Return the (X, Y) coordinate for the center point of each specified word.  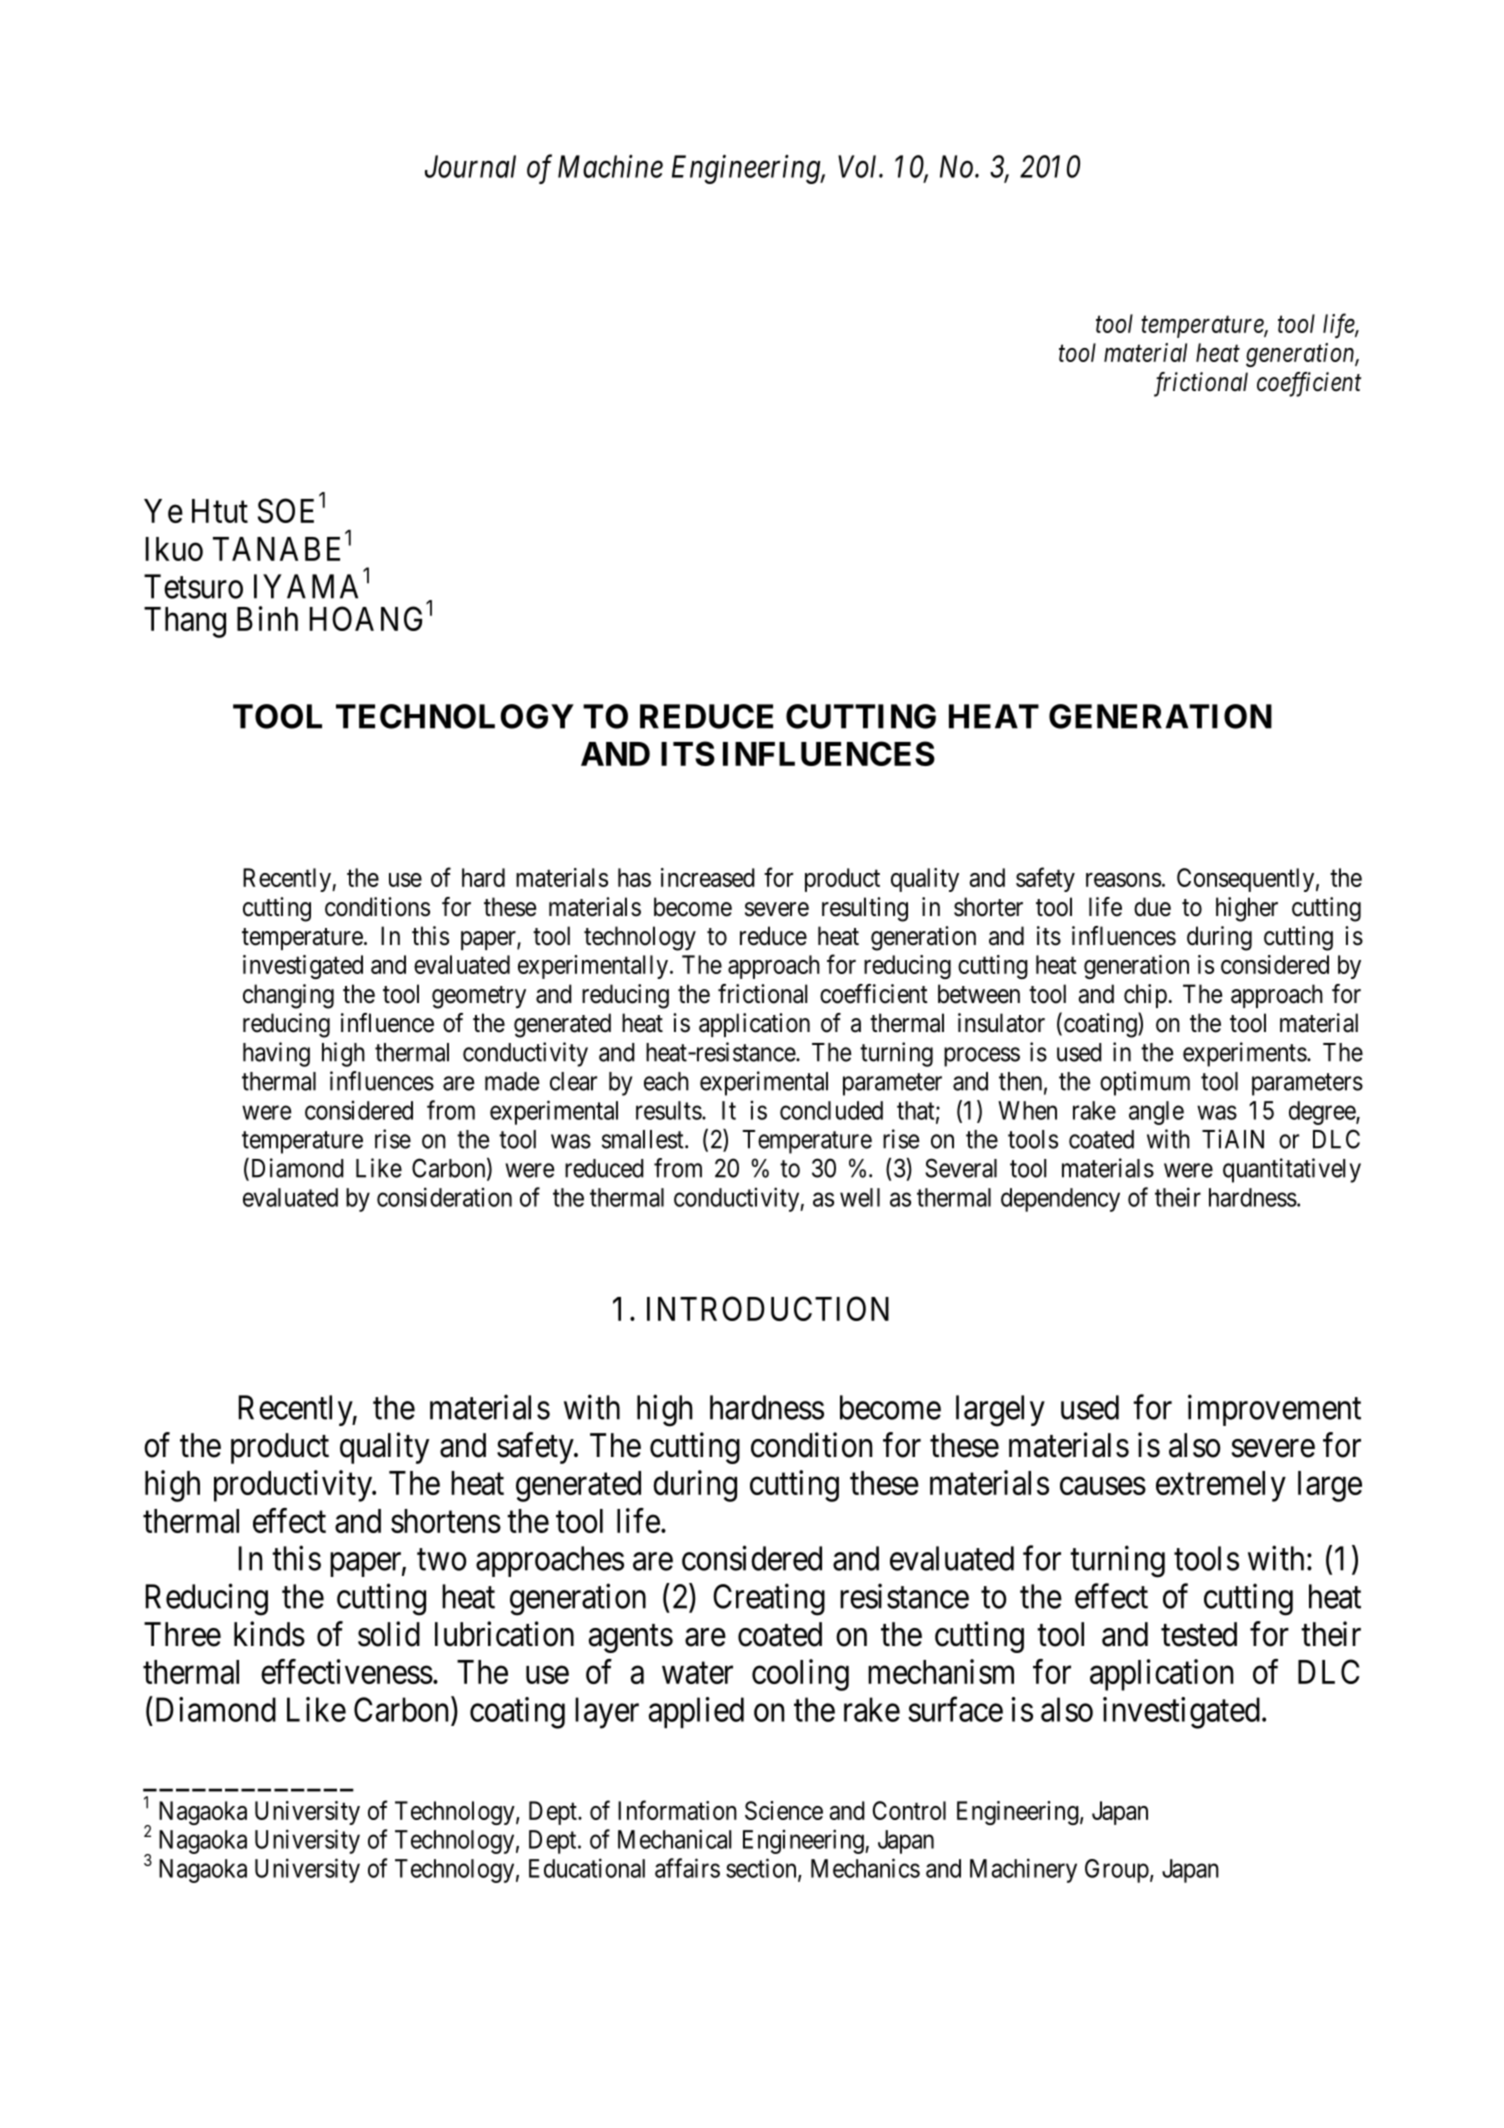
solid (389, 1634)
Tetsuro (193, 586)
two (441, 1560)
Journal (470, 166)
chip (1145, 996)
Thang (185, 622)
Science (784, 1810)
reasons (1123, 880)
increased (708, 877)
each (666, 1081)
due (1152, 907)
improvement (1274, 1410)
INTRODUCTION (768, 1308)
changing (288, 996)
